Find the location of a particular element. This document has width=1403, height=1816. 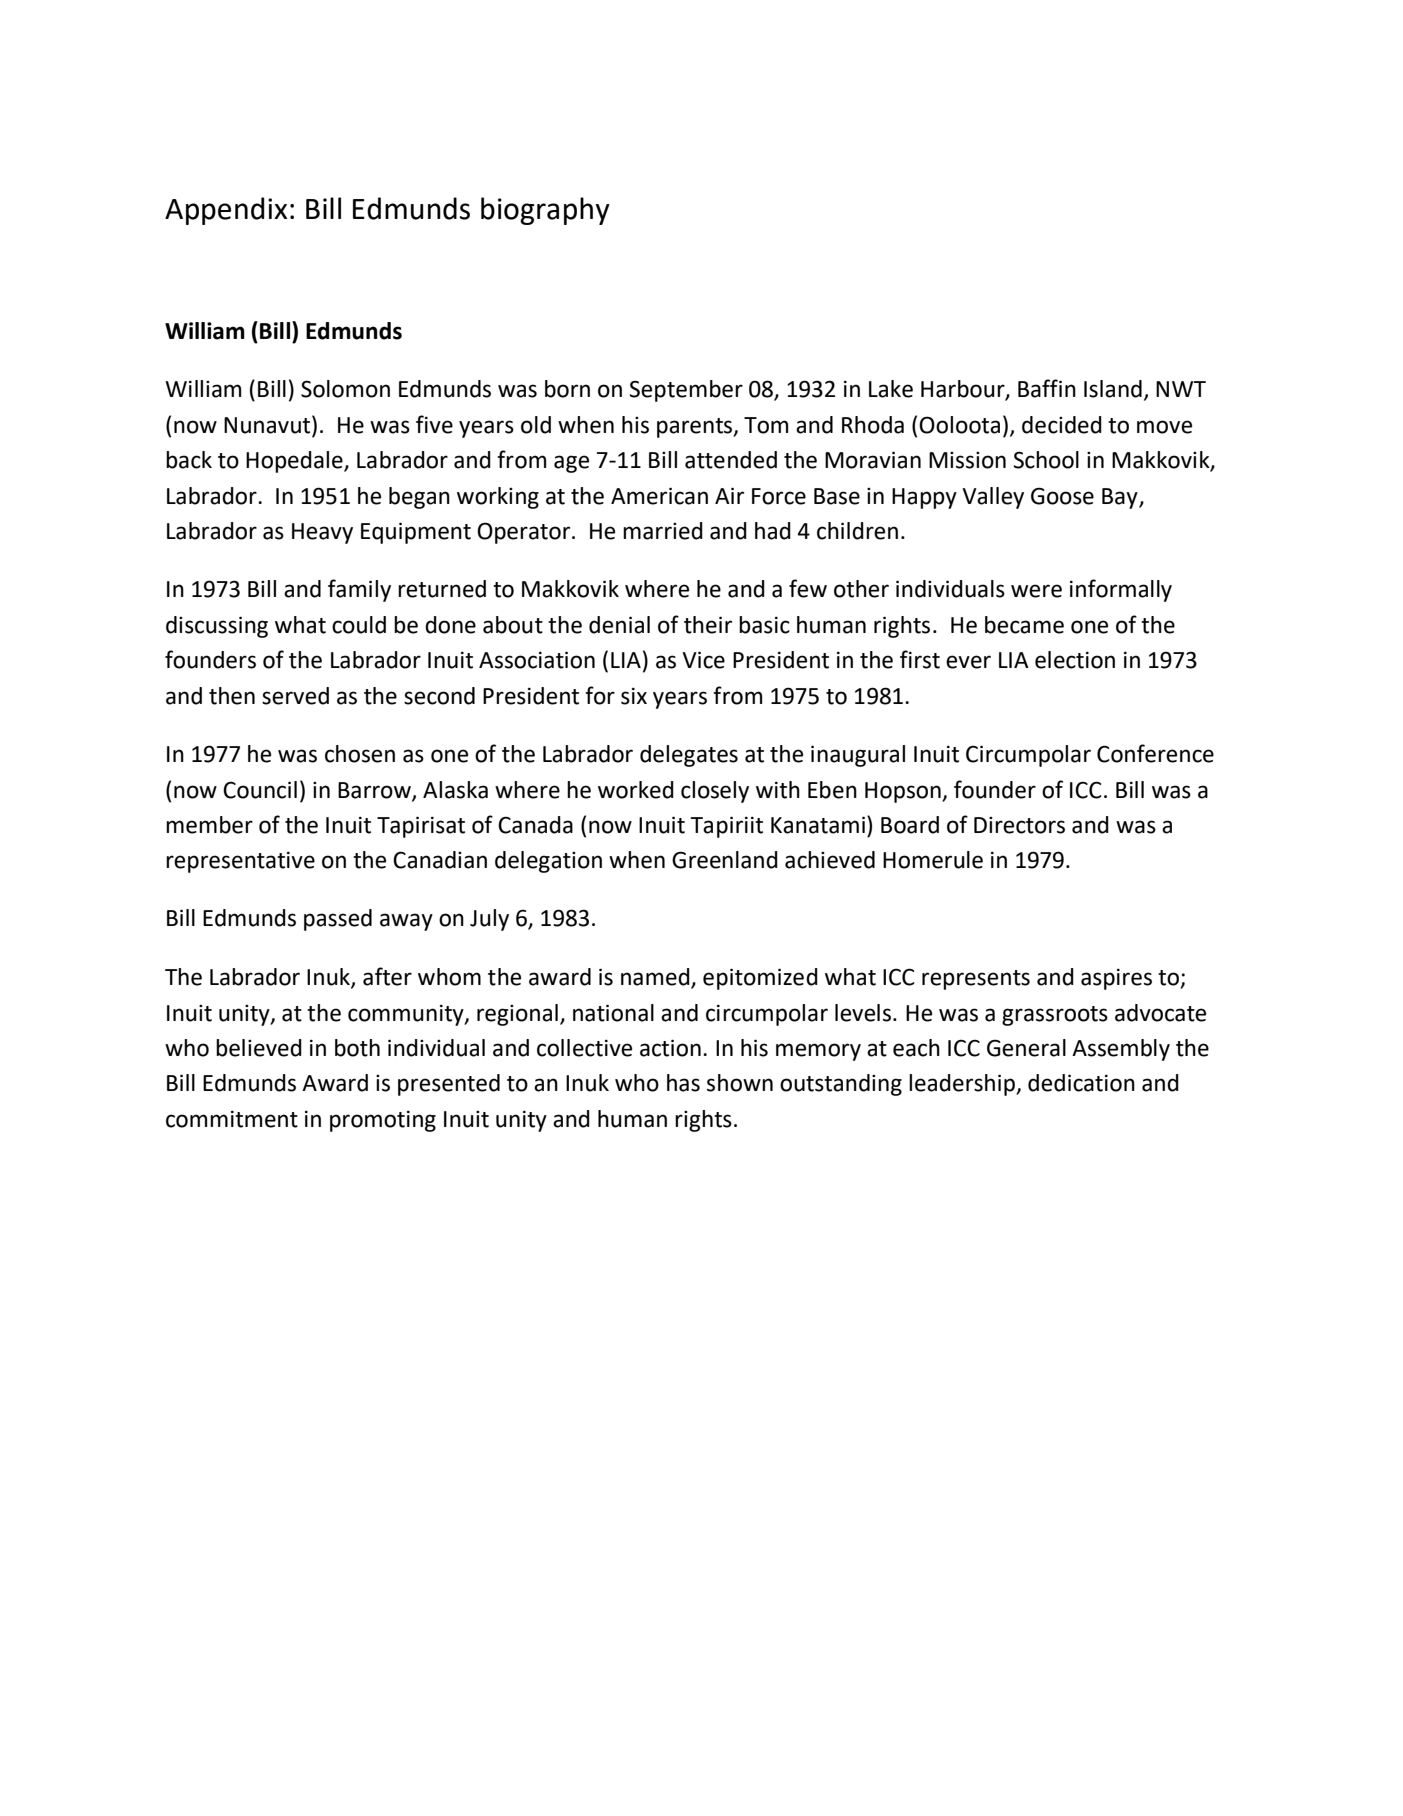

Island is located at coordinates (1113, 389).
